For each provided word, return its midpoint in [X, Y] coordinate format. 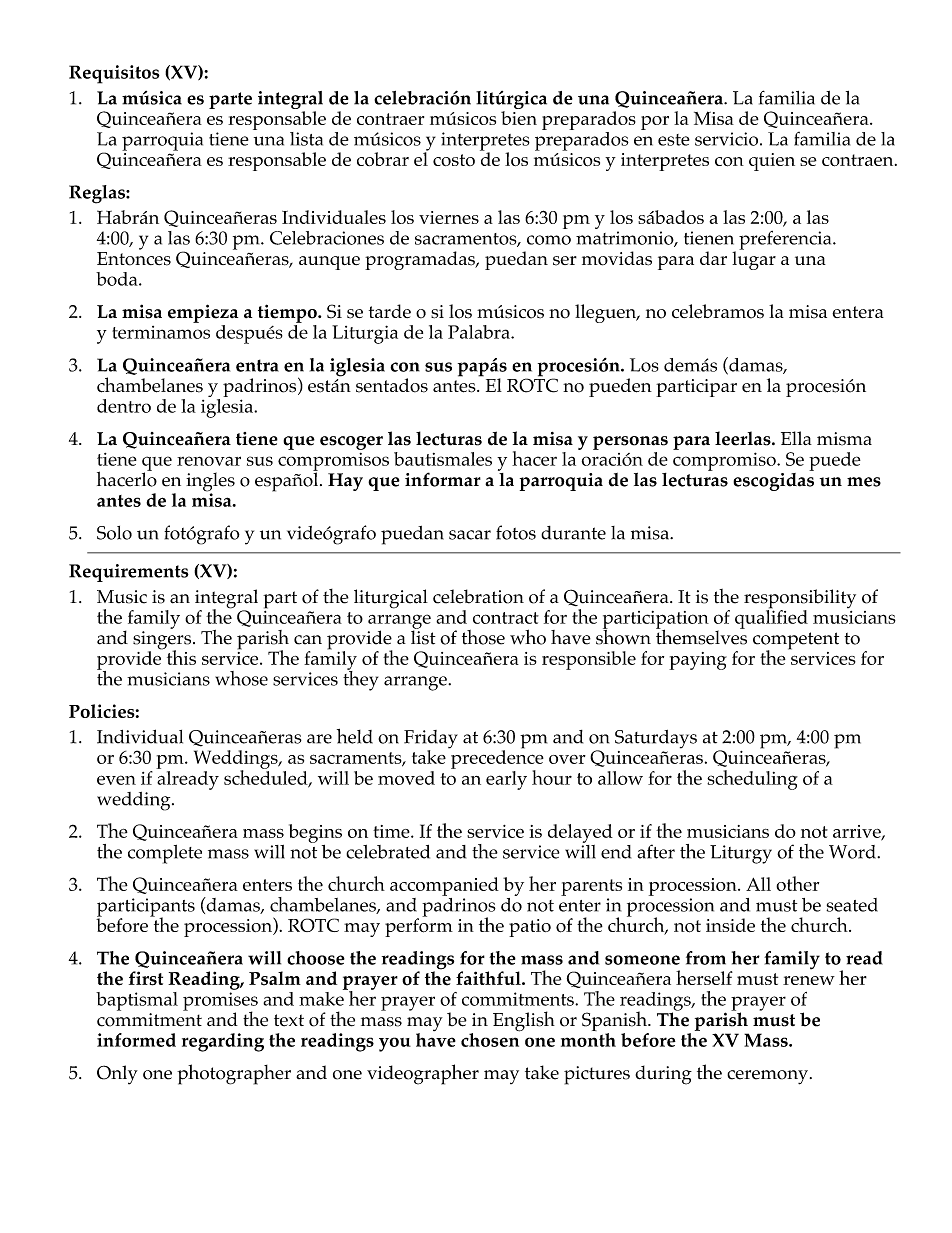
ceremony [767, 1077]
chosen [490, 1039]
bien [519, 118]
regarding [223, 1042]
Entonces [134, 257]
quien [772, 162]
